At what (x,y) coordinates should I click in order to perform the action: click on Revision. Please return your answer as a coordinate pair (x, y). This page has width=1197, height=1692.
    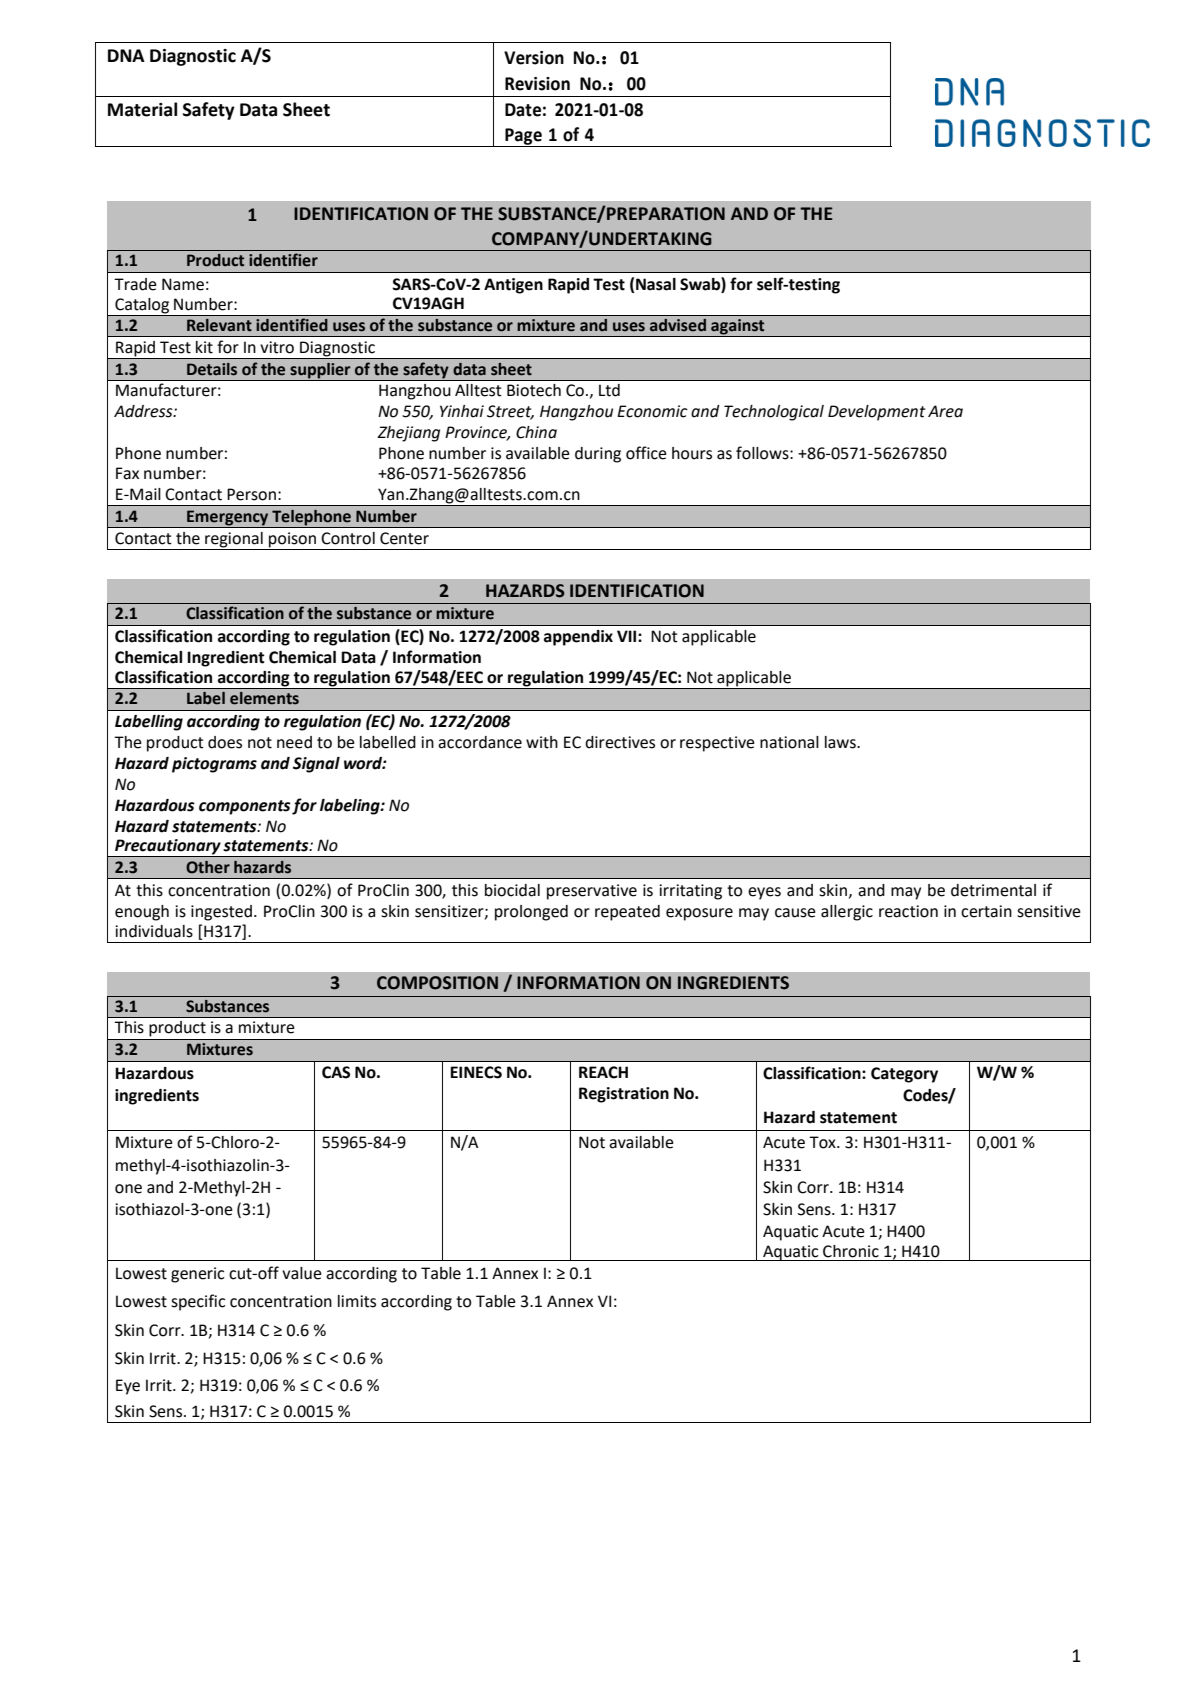
    Looking at the image, I should click on (537, 84).
